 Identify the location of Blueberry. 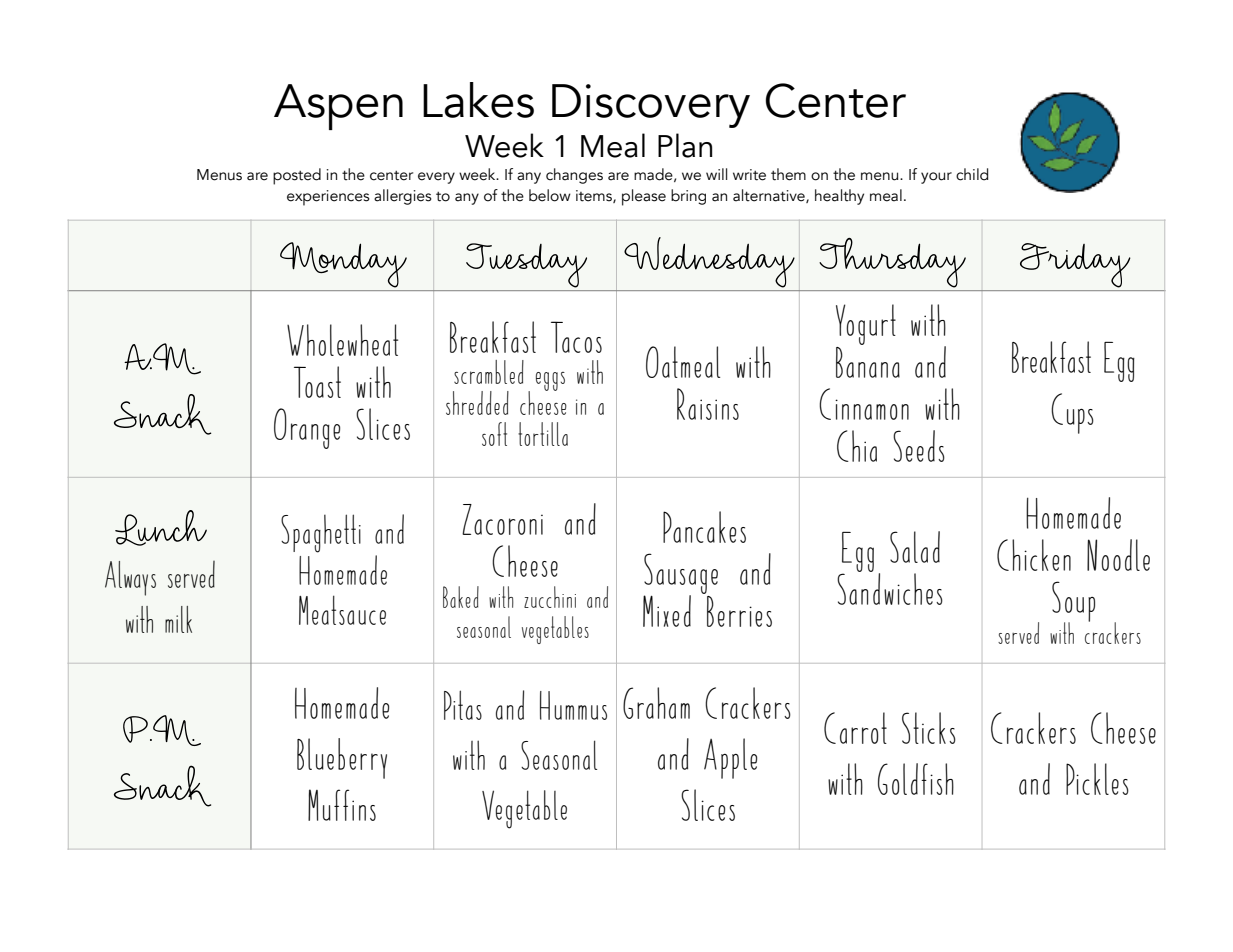
(342, 758).
